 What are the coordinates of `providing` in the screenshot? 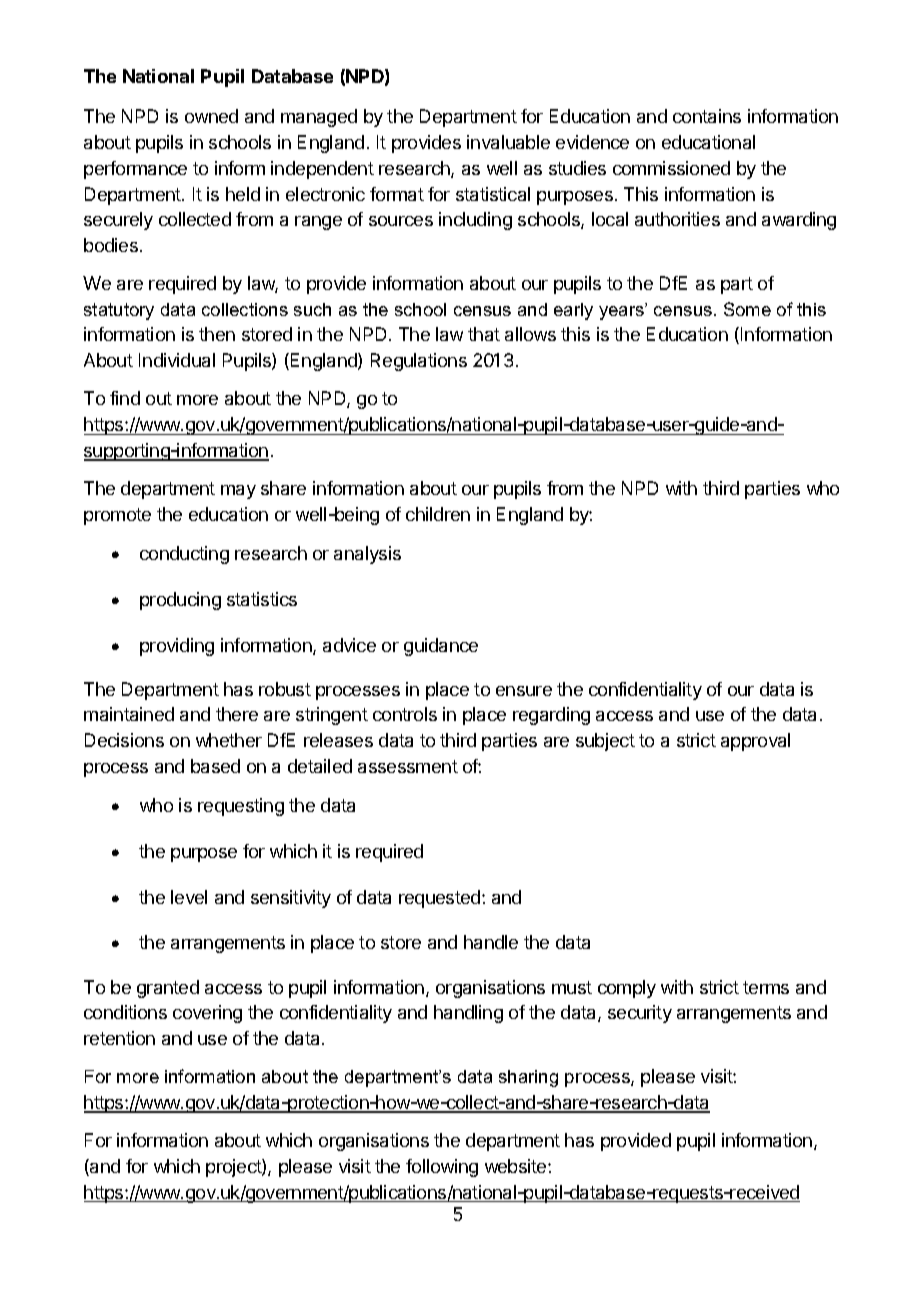 It's located at (177, 647).
